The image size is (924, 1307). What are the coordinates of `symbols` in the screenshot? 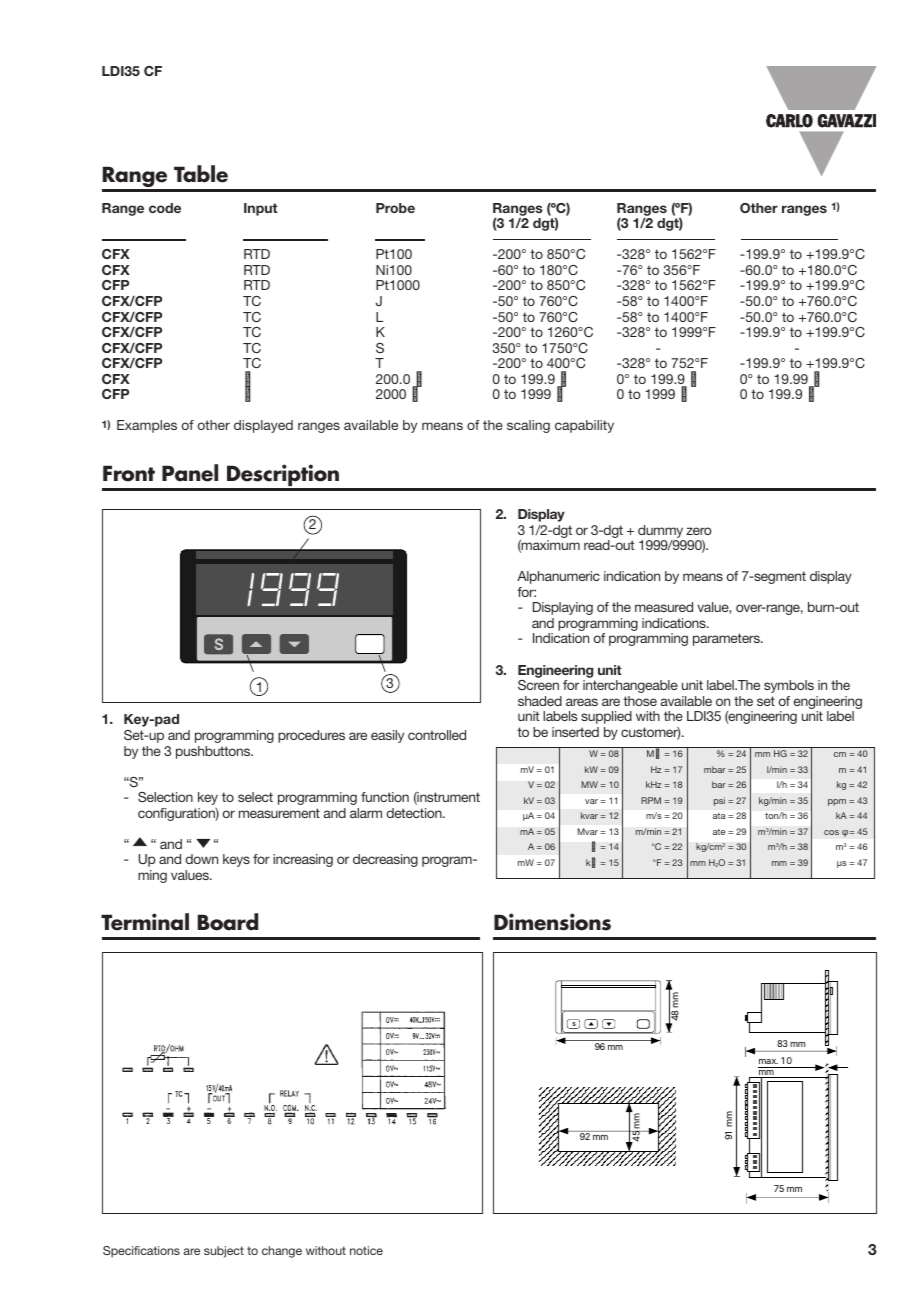 It's located at (789, 686).
